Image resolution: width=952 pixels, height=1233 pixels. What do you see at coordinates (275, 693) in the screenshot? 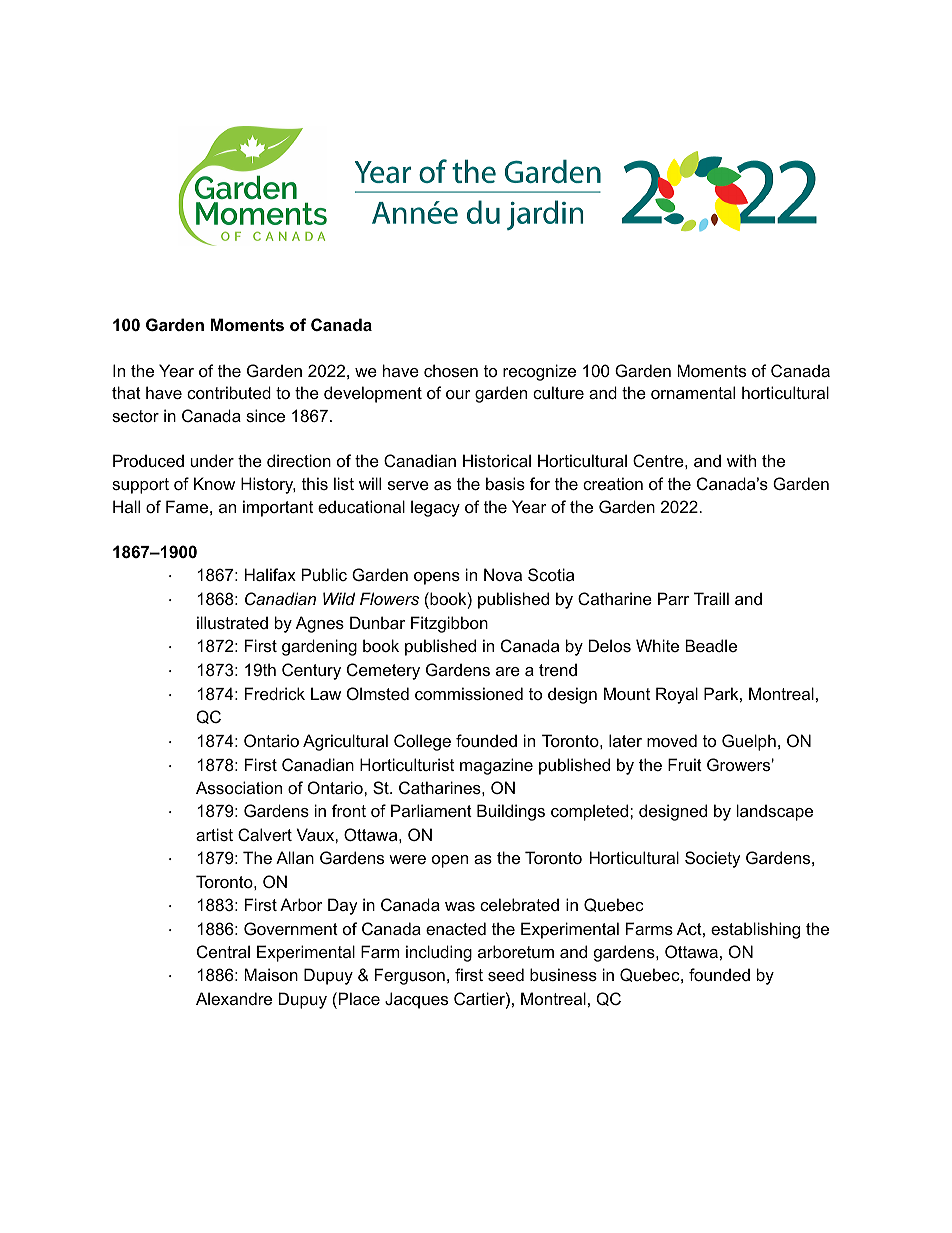
I see `Fredrick` at bounding box center [275, 693].
